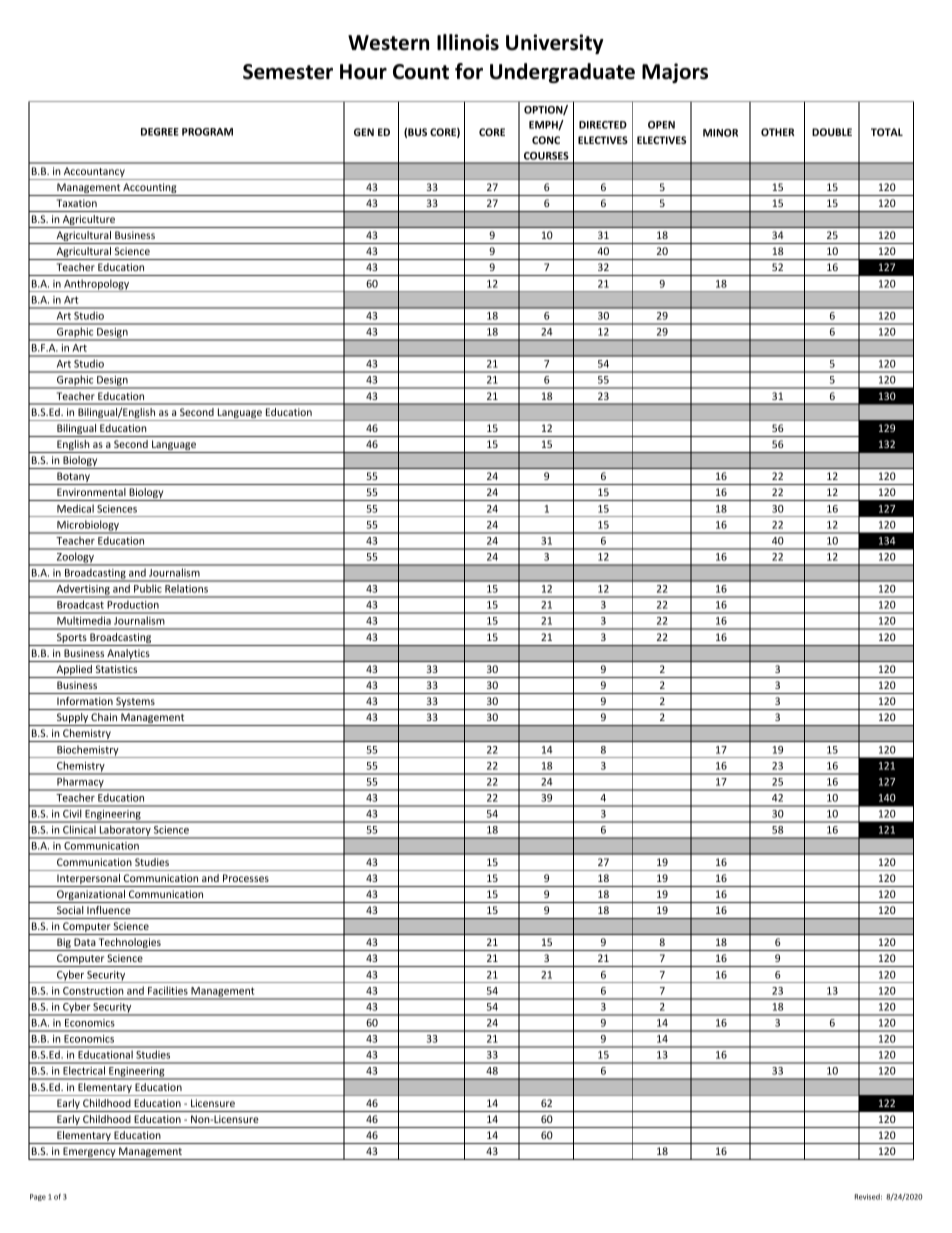 Image resolution: width=952 pixels, height=1233 pixels. Describe the element at coordinates (468, 42) in the image. I see `Illinois` at that location.
